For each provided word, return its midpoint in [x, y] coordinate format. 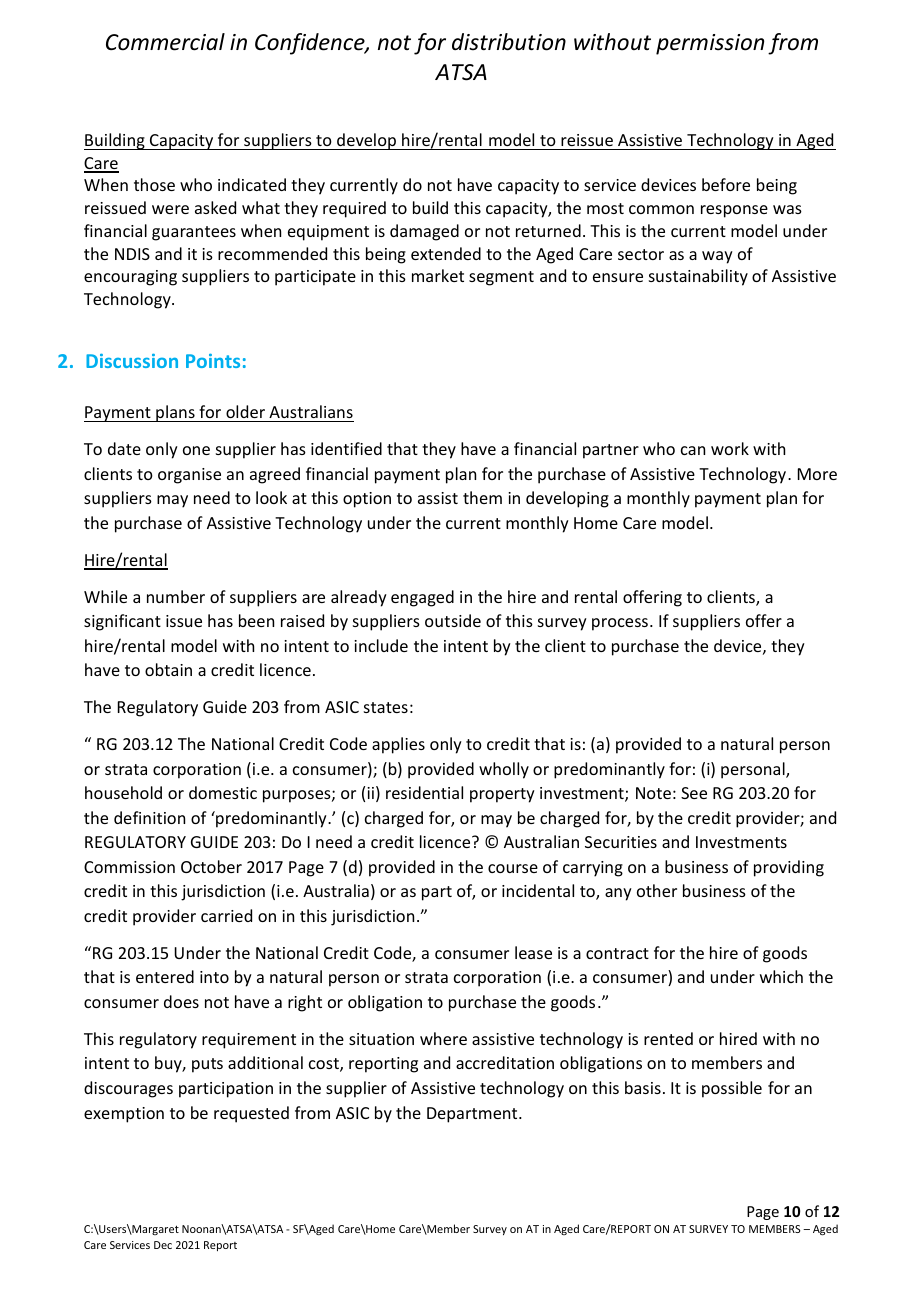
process [620, 624]
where [443, 1038]
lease [533, 952]
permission [710, 44]
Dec [163, 1245]
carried [226, 915]
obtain [168, 669]
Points [213, 361]
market [438, 275]
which [781, 976]
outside [453, 620]
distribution [509, 42]
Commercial [165, 42]
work [730, 448]
